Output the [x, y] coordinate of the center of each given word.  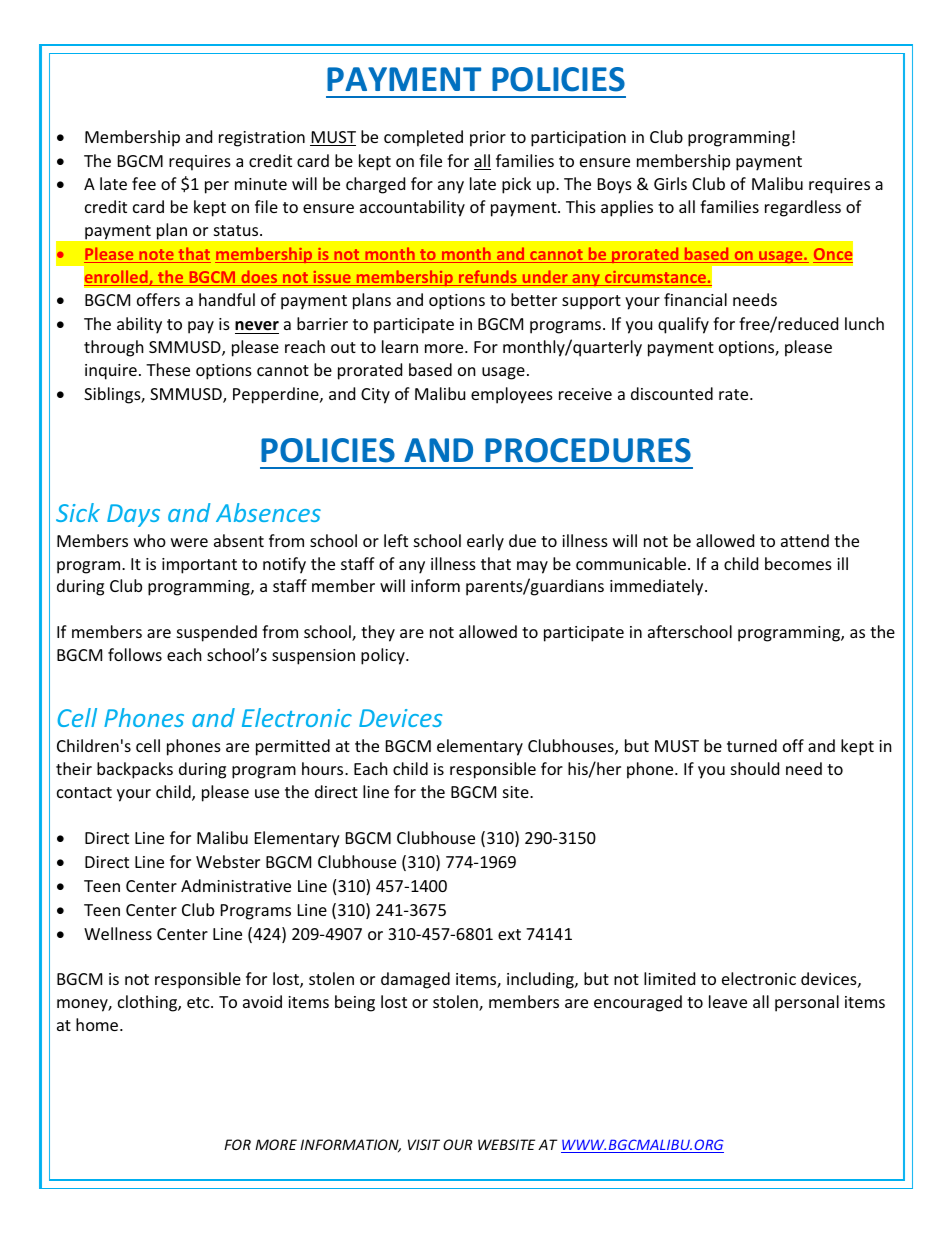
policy [384, 656]
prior [488, 139]
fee [144, 183]
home [98, 1024]
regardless [803, 208]
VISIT [424, 1144]
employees [512, 395]
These [168, 369]
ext [509, 934]
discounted [672, 393]
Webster [228, 861]
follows [135, 654]
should [755, 768]
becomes [798, 563]
